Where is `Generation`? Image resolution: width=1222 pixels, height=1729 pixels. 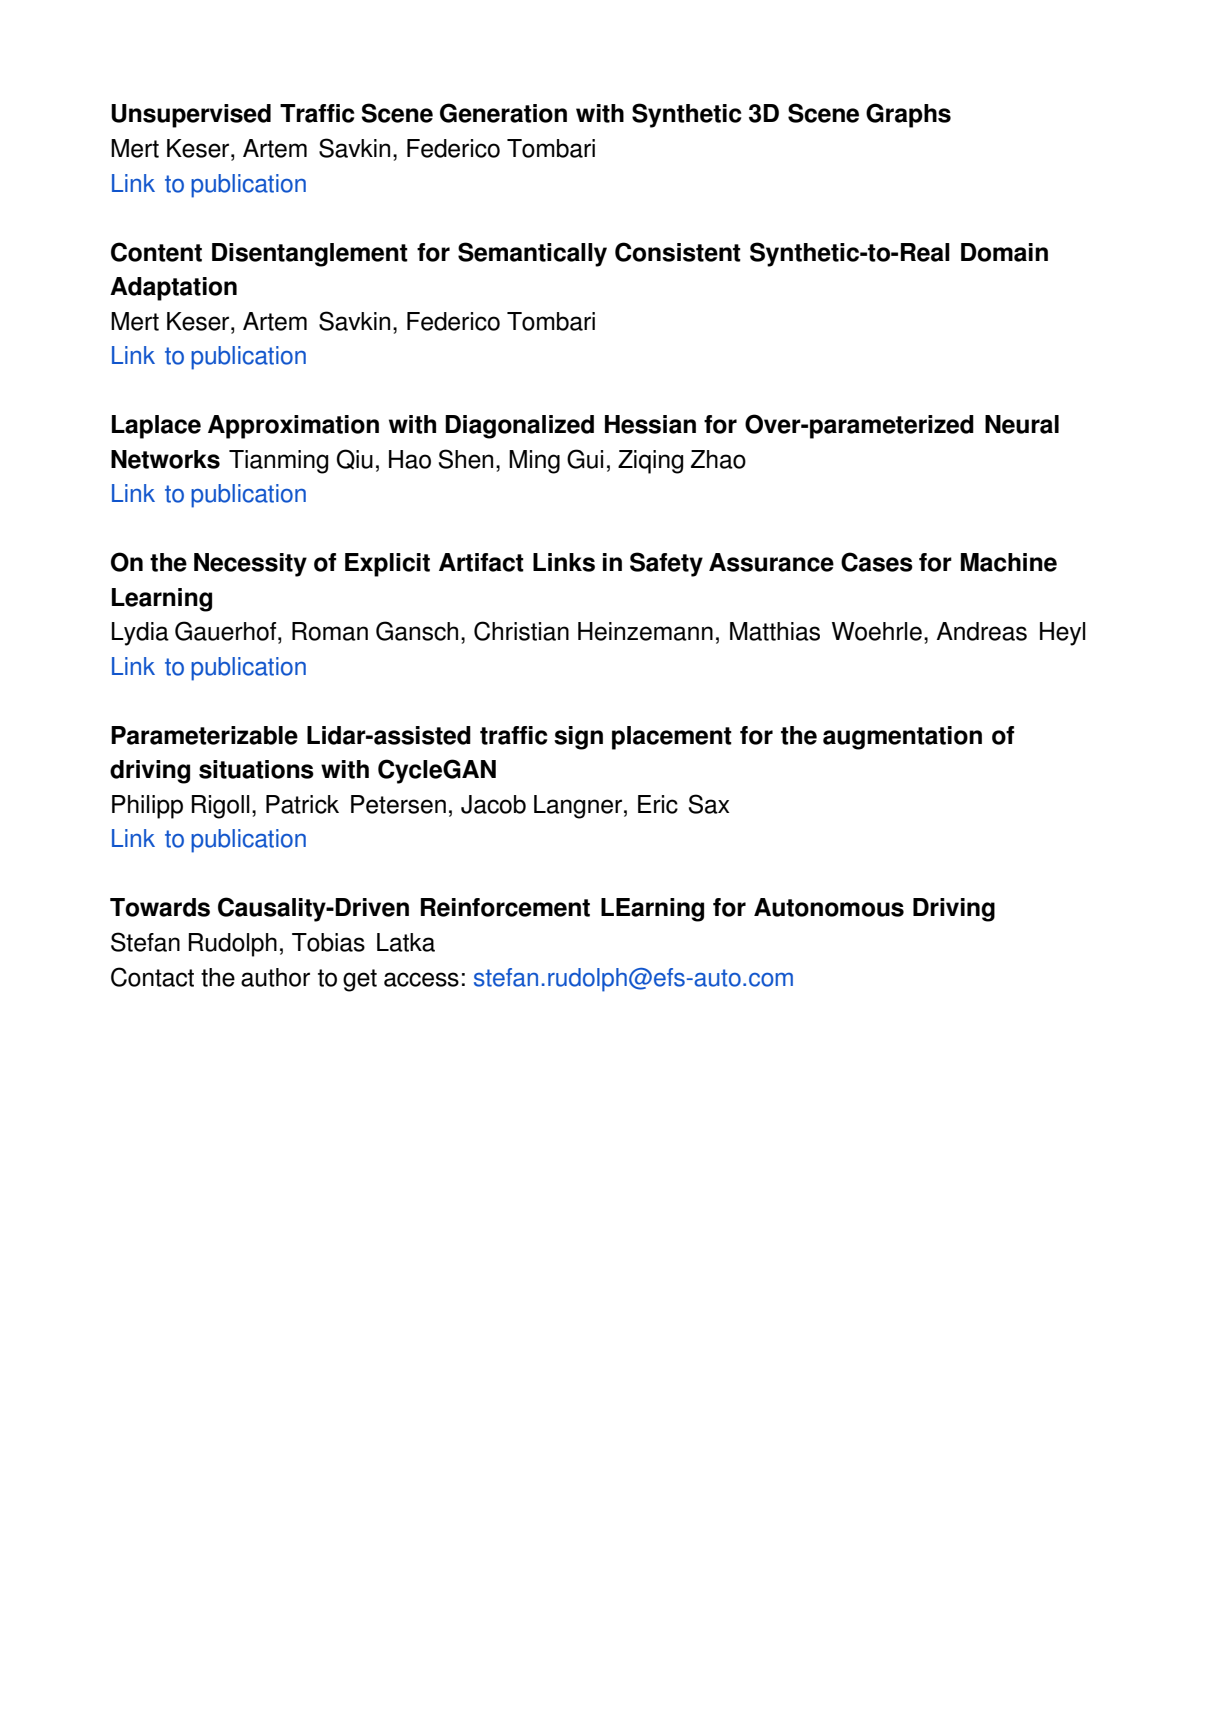 Generation is located at coordinates (503, 113).
